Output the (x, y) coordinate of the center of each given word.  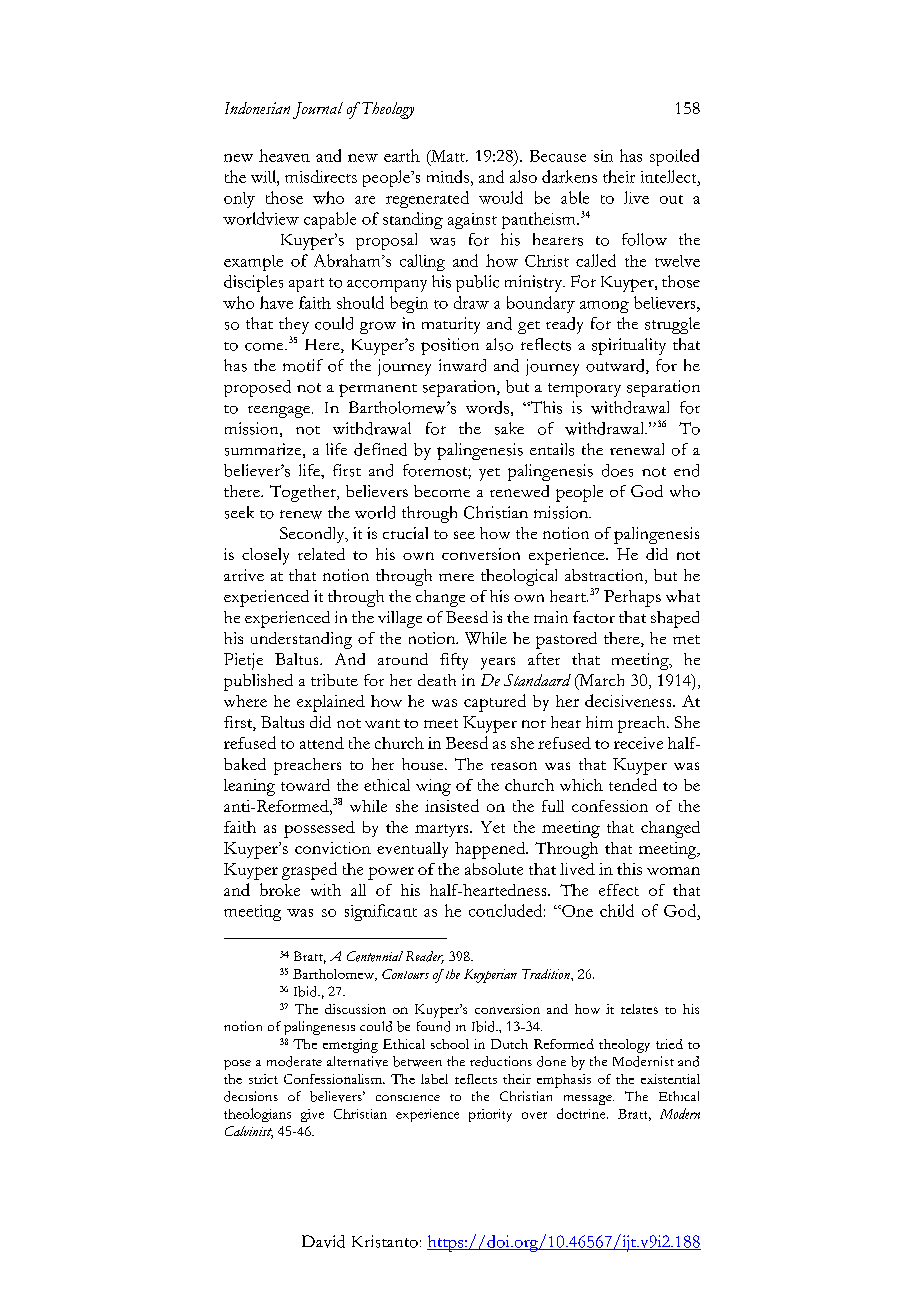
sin (603, 156)
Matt (448, 156)
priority (490, 1115)
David (323, 1241)
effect (619, 890)
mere (456, 577)
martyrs (443, 830)
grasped (309, 871)
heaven (284, 155)
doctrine (582, 1113)
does (617, 470)
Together (304, 493)
